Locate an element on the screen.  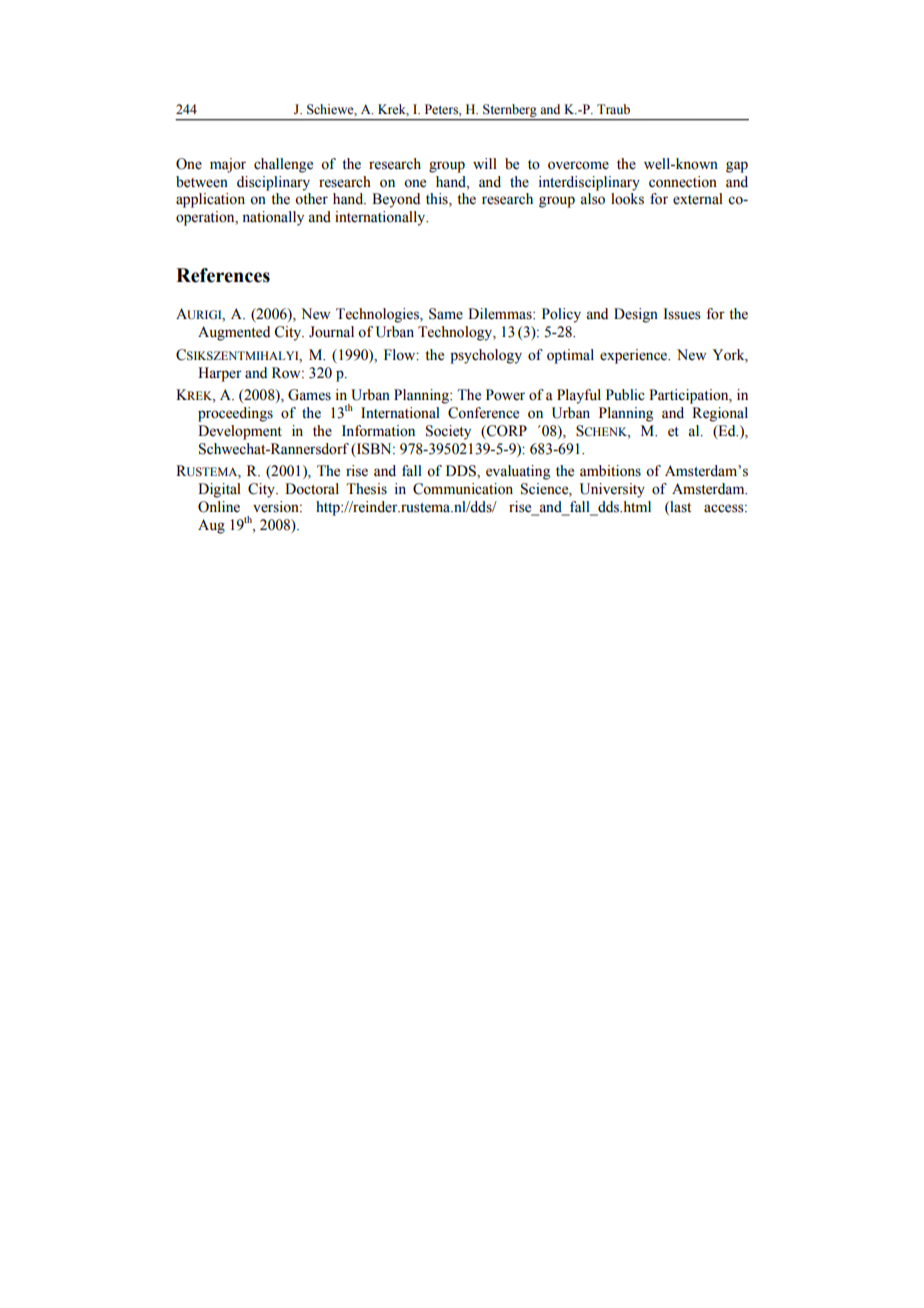
version is located at coordinates (277, 507).
